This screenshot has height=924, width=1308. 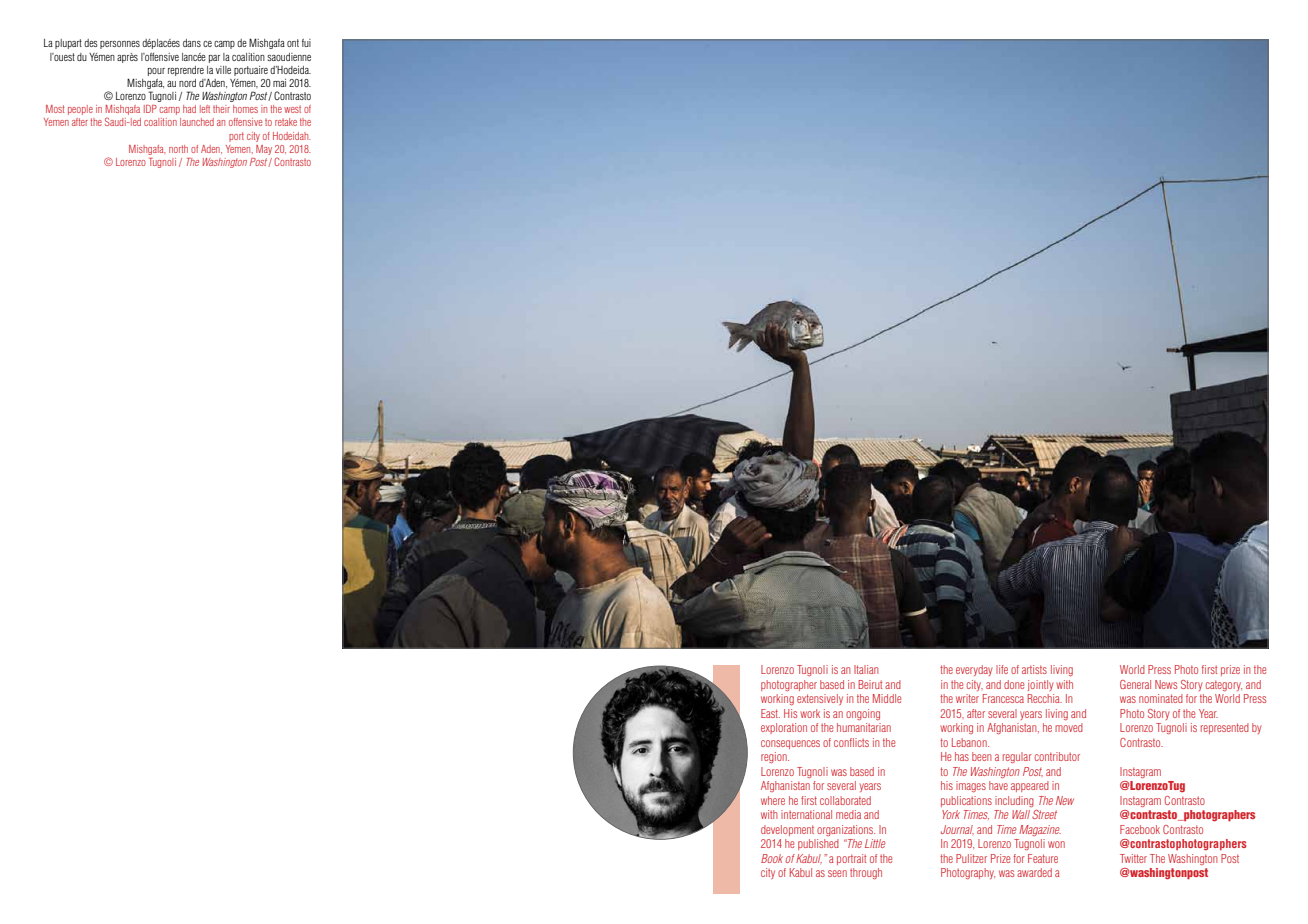 I want to click on ville, so click(x=223, y=70).
